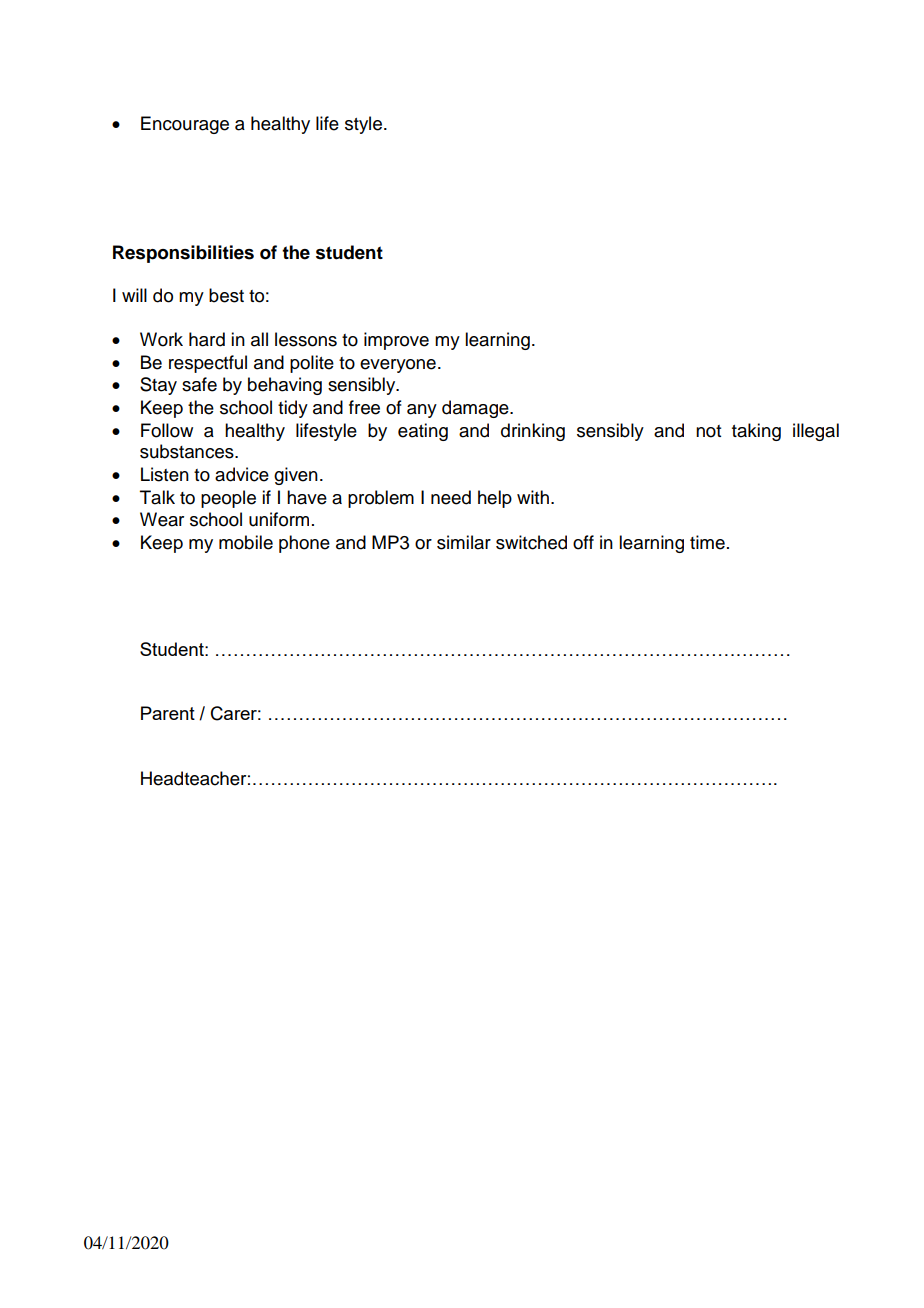 The height and width of the screenshot is (1308, 924). What do you see at coordinates (464, 542) in the screenshot?
I see `similar` at bounding box center [464, 542].
